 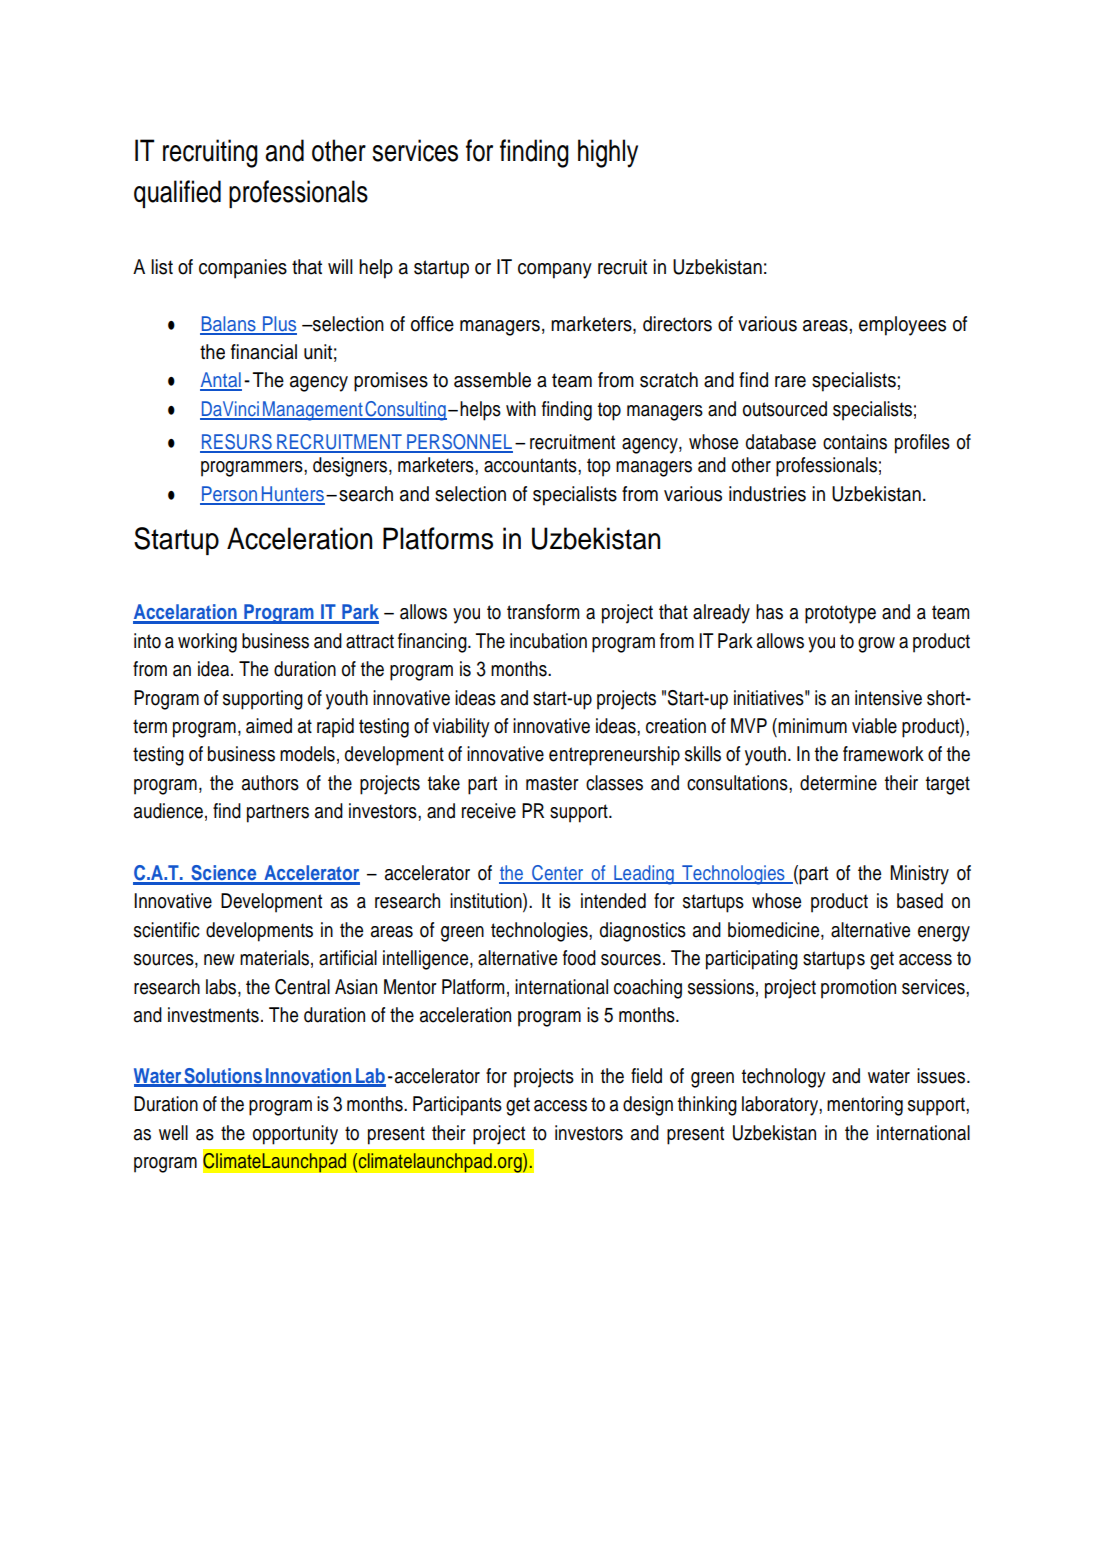 I want to click on with, so click(x=521, y=408).
